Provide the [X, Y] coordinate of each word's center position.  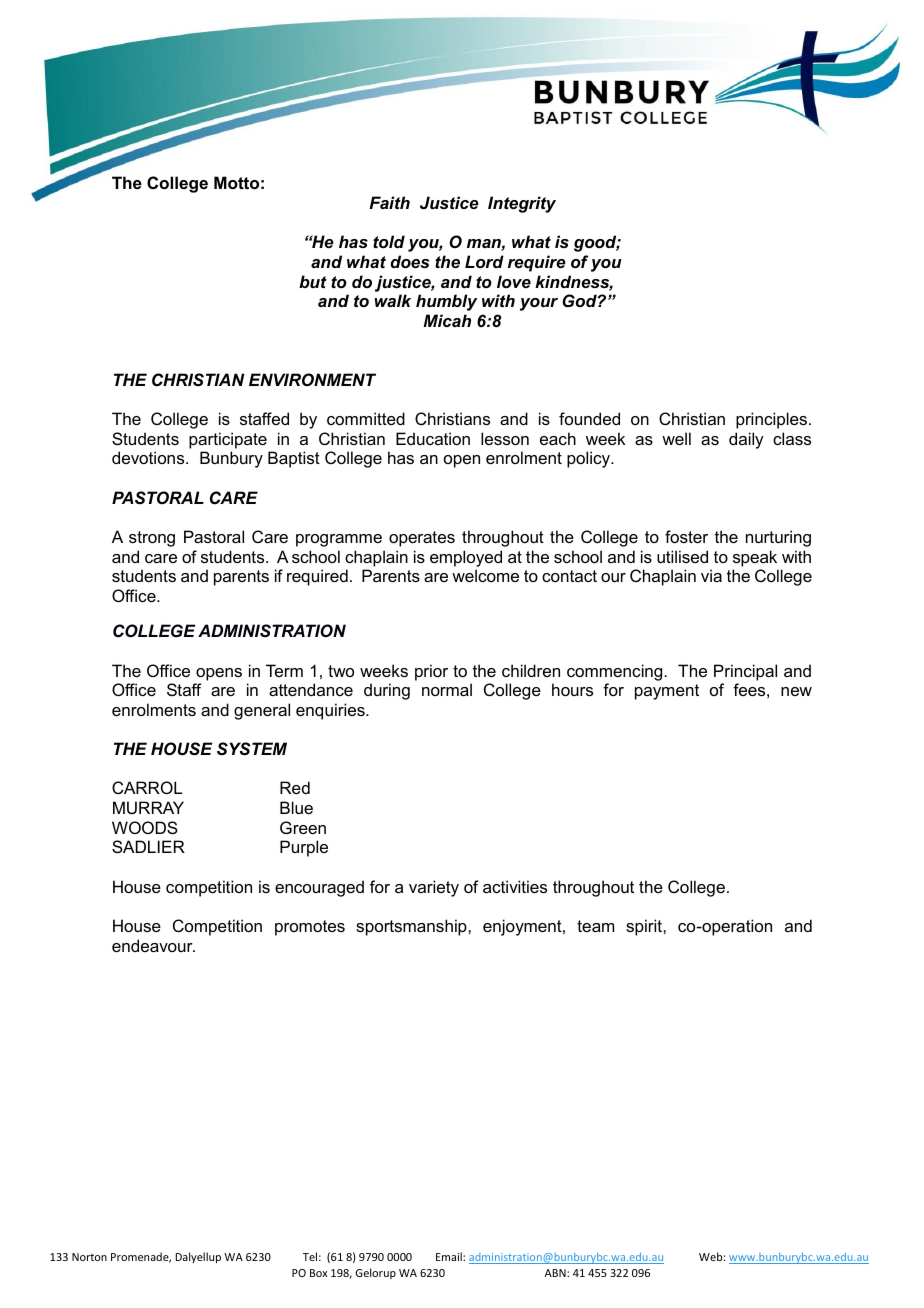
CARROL [147, 787]
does [409, 261]
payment [667, 692]
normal [447, 689]
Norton [89, 1257]
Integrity [522, 204]
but [313, 281]
